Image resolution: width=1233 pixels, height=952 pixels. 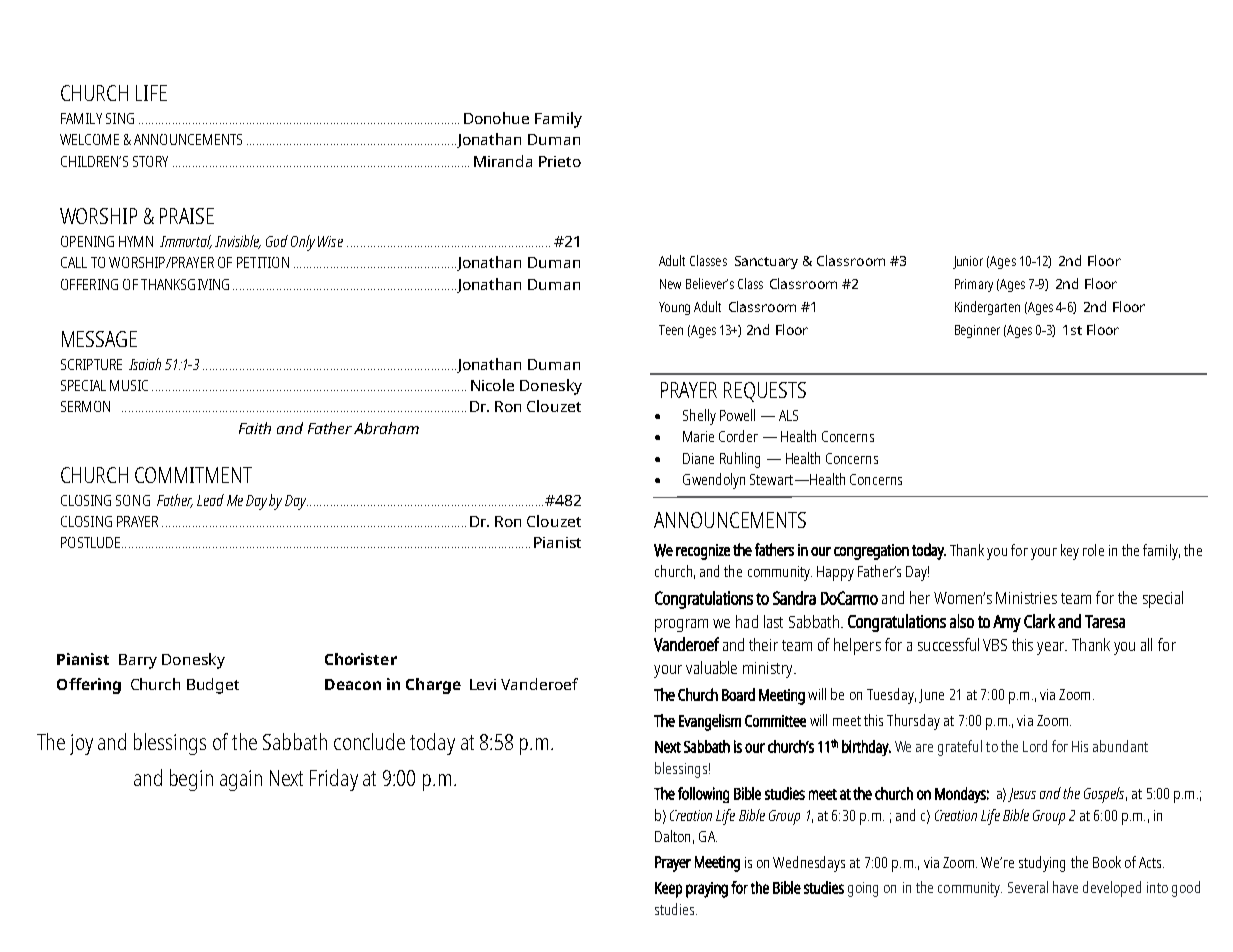 What do you see at coordinates (210, 500) in the screenshot?
I see `Lead` at bounding box center [210, 500].
